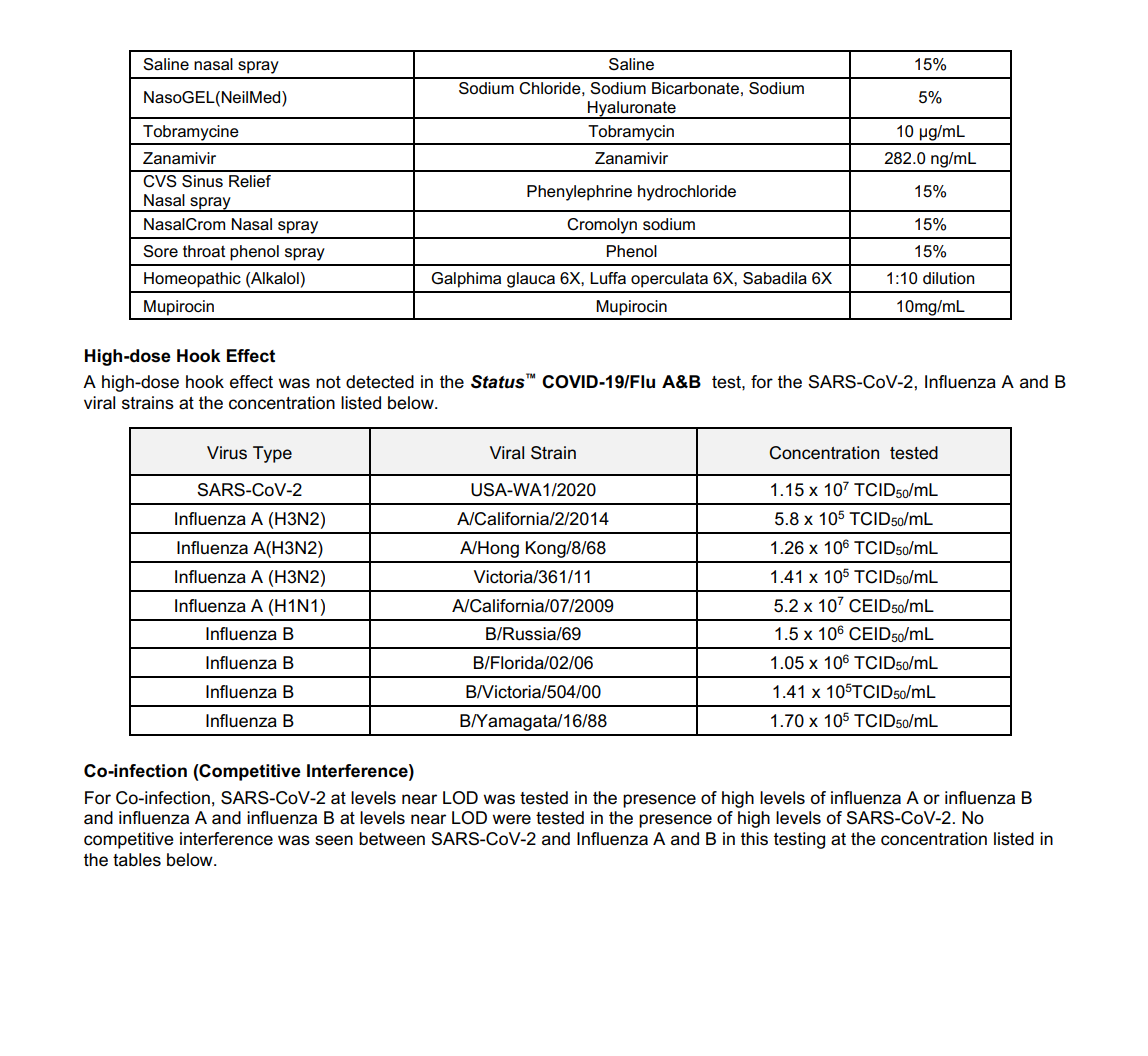  Describe the element at coordinates (531, 280) in the page. I see `glauca` at that location.
